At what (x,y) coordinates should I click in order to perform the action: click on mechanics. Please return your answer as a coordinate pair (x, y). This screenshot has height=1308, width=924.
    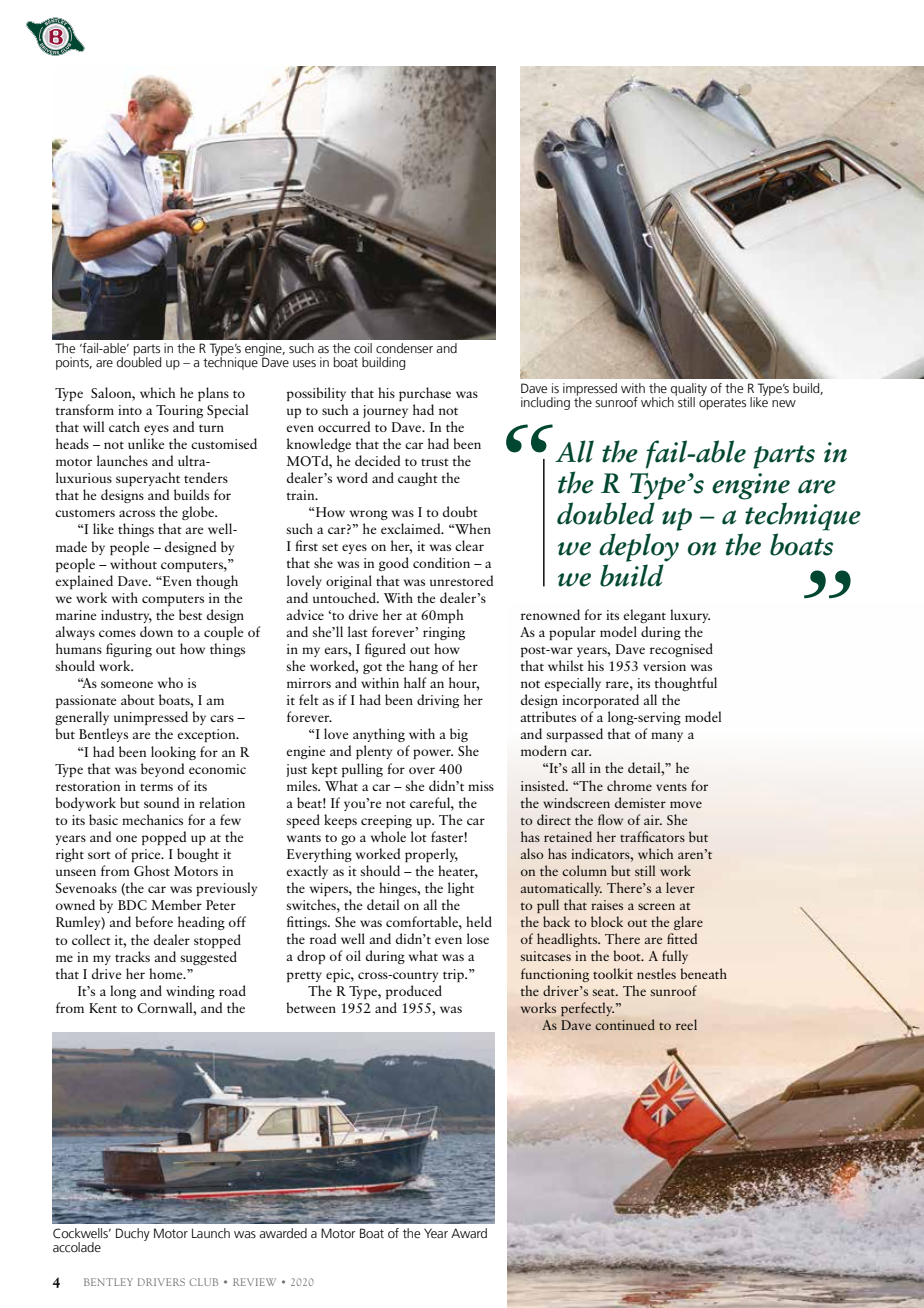
    Looking at the image, I should click on (152, 819).
